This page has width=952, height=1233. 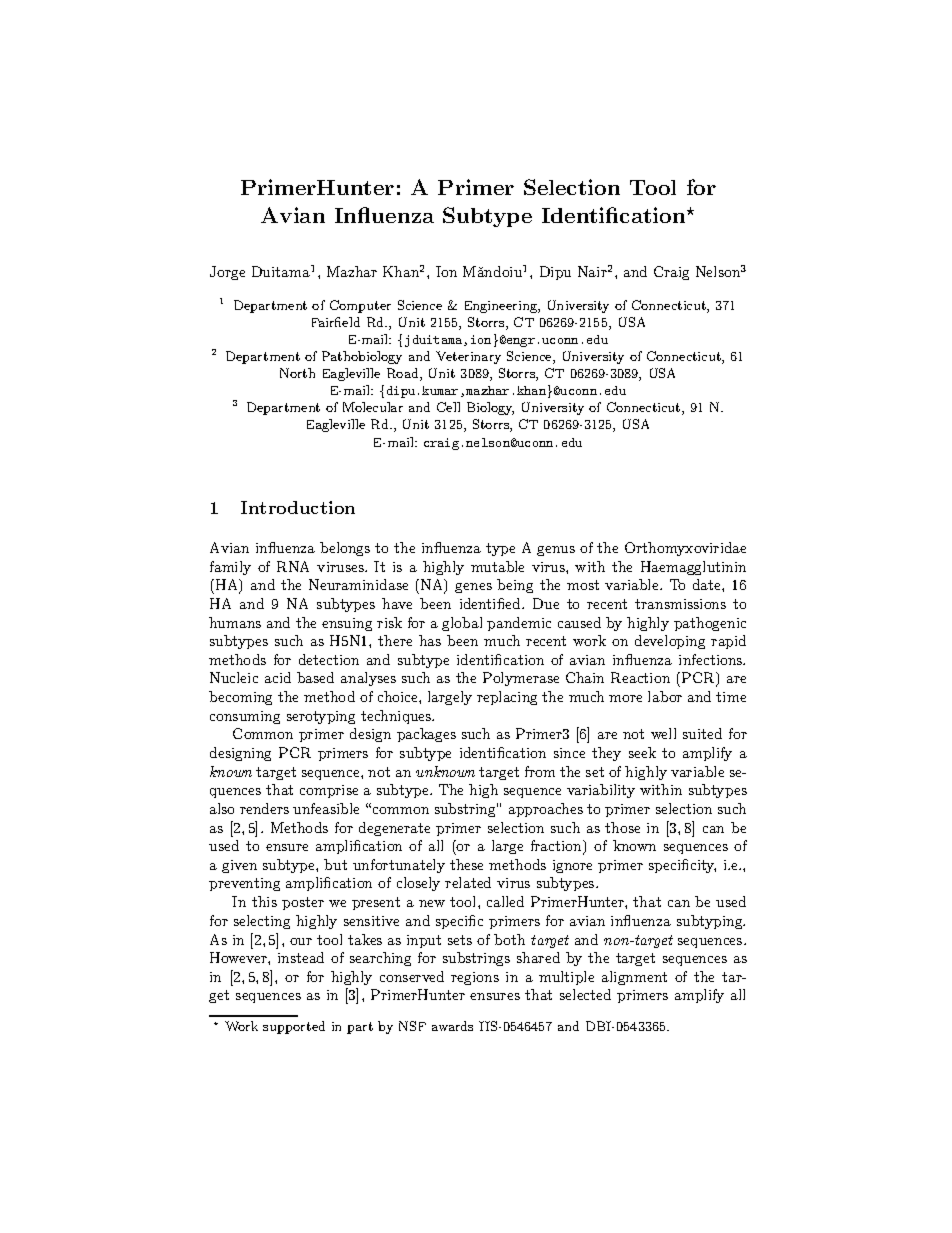 What do you see at coordinates (278, 677) in the page?
I see `acid` at bounding box center [278, 677].
